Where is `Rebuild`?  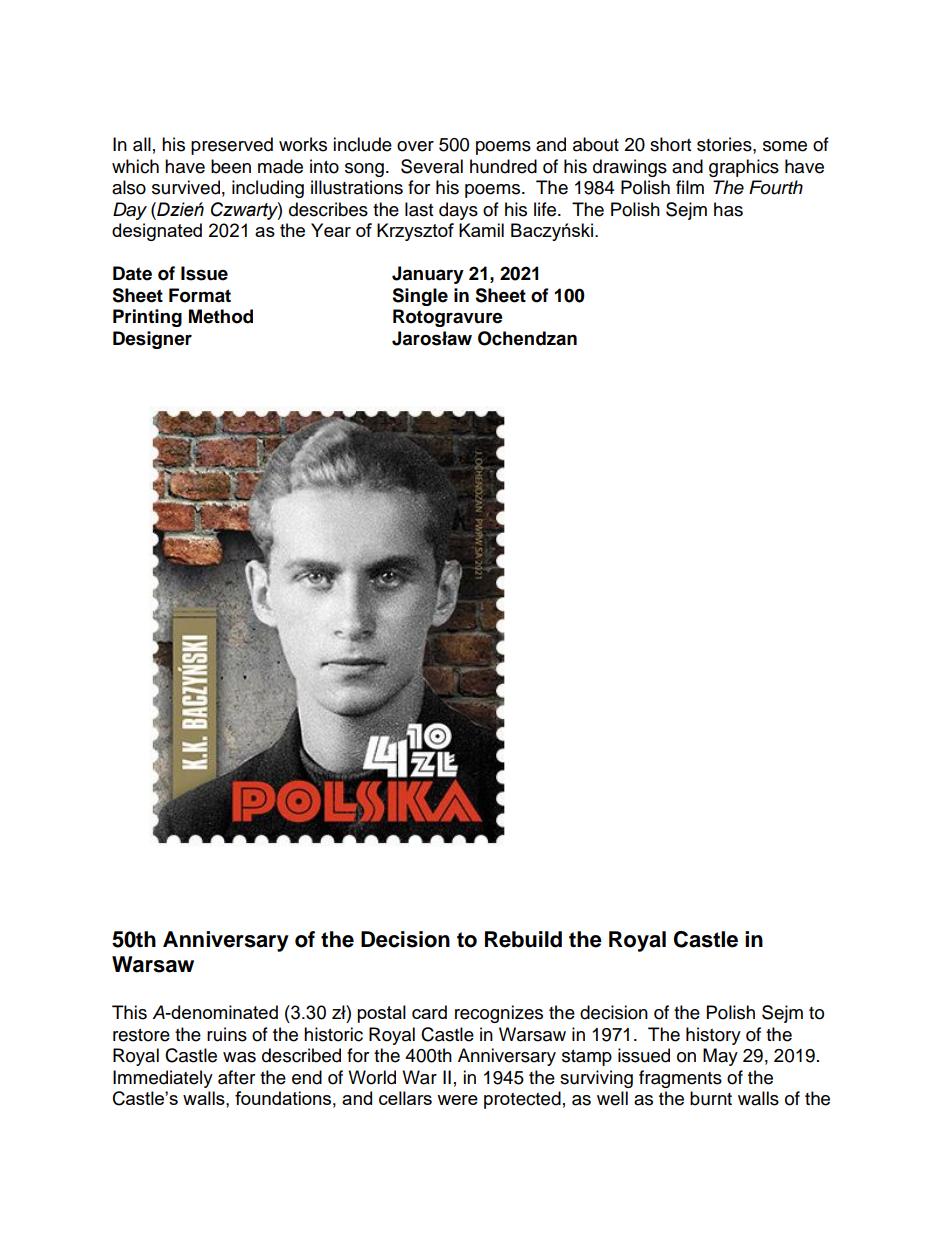 Rebuild is located at coordinates (523, 939).
